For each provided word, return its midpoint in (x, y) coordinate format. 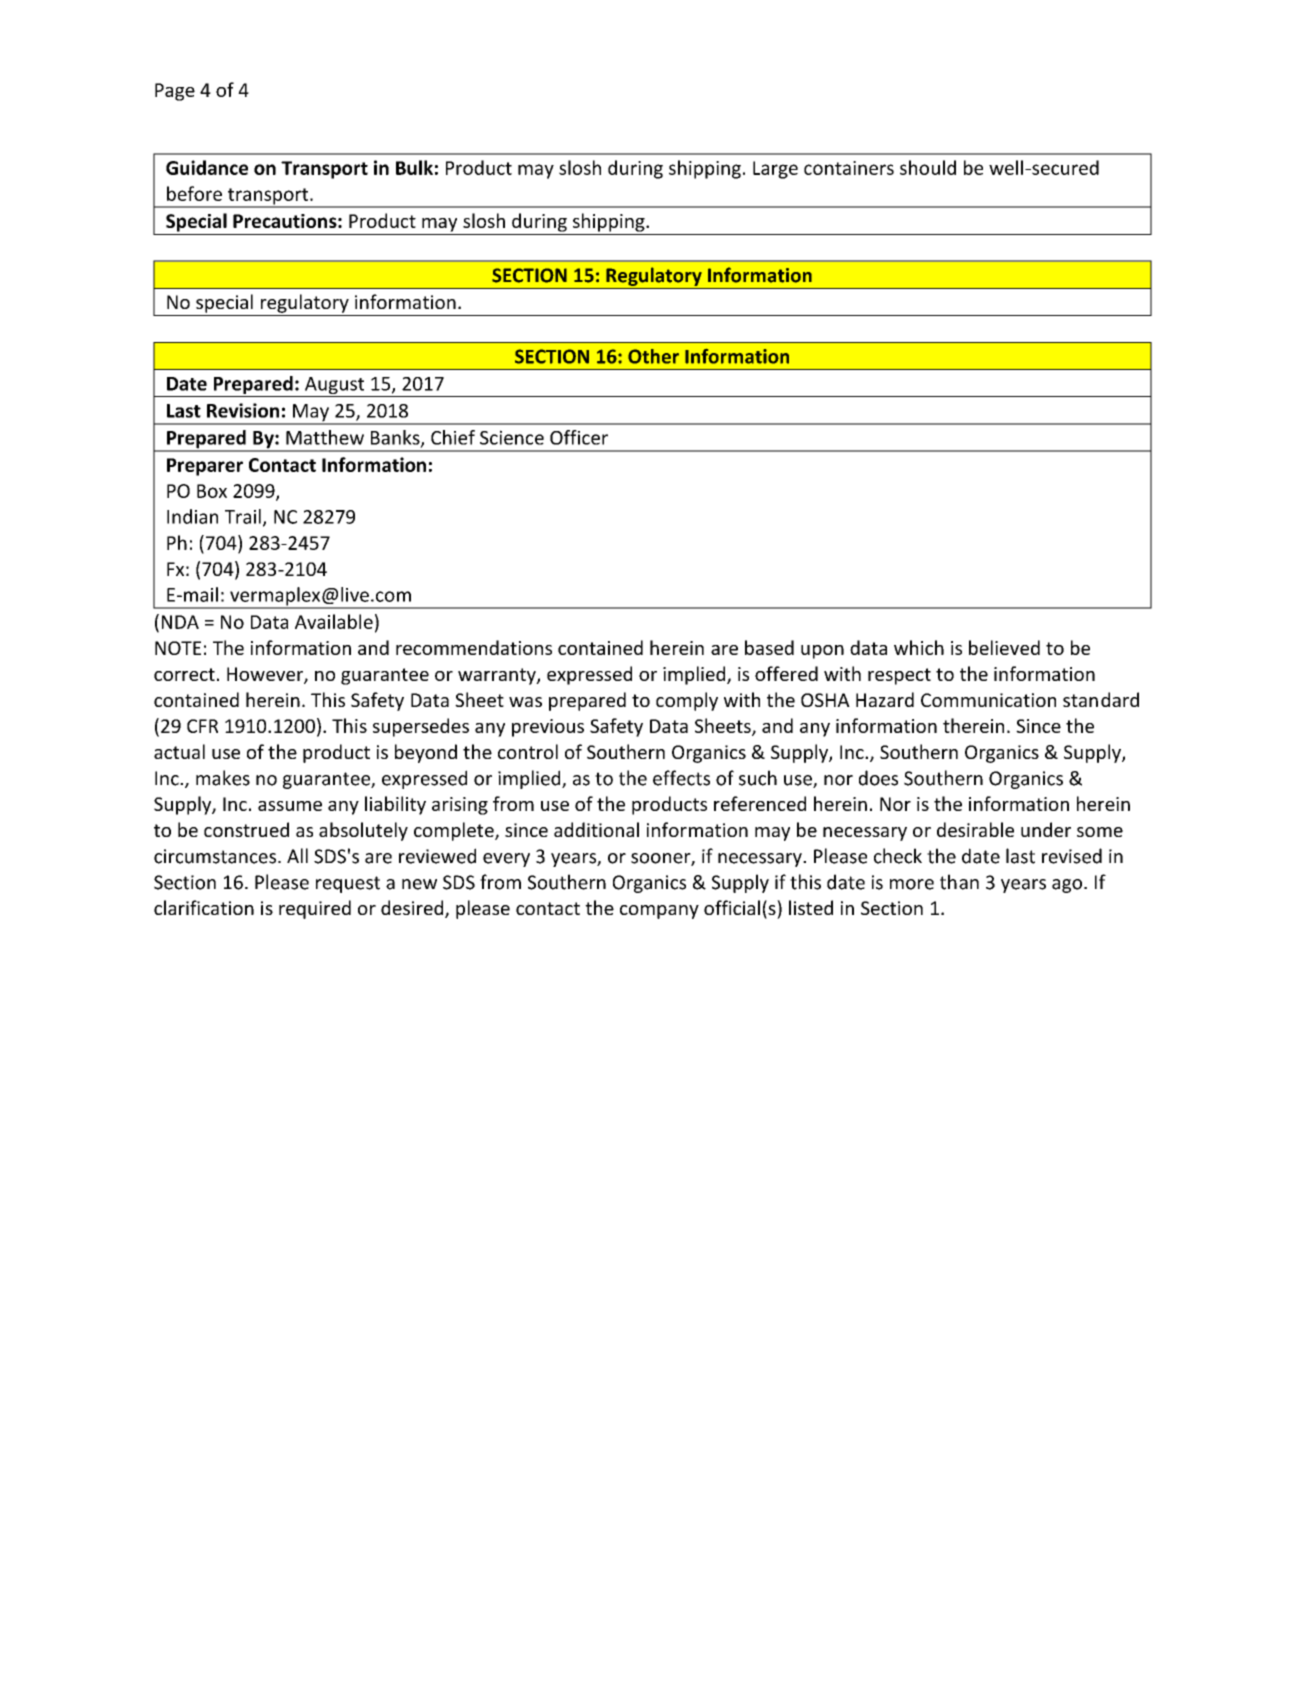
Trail (243, 516)
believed (1004, 647)
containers (849, 168)
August (335, 387)
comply (687, 701)
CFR (202, 726)
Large (775, 170)
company (659, 912)
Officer (579, 437)
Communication (988, 700)
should (928, 167)
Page (175, 92)
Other (653, 356)
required (315, 909)
